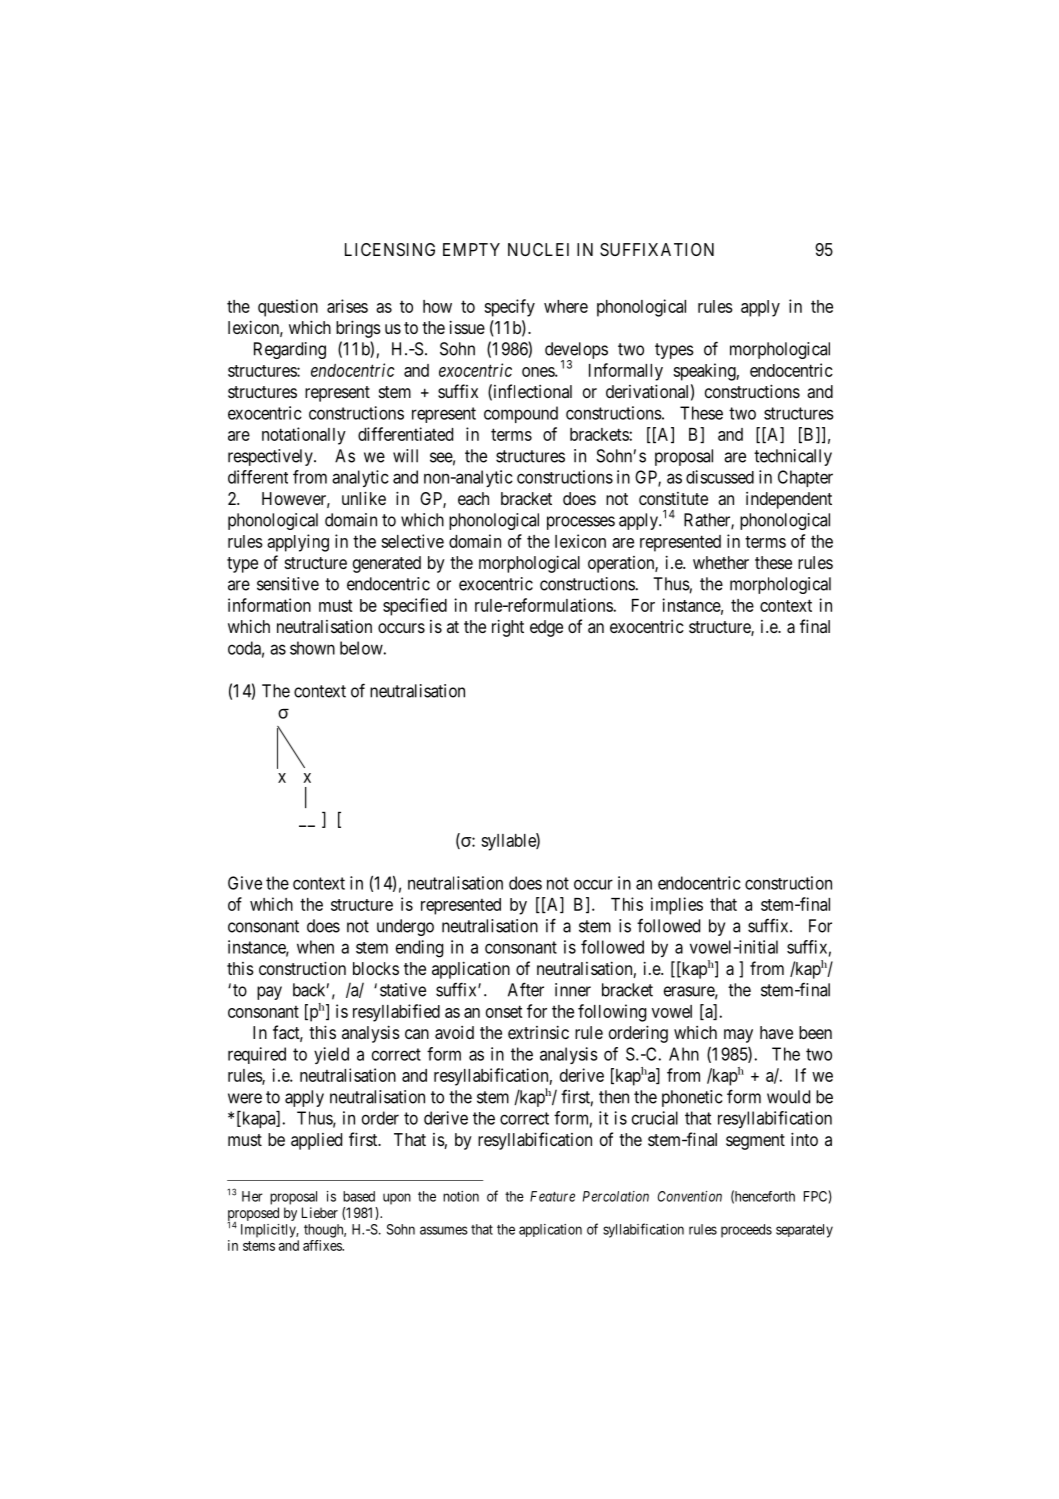 This screenshot has width=1059, height=1499. What do you see at coordinates (738, 1036) in the screenshot?
I see `may` at bounding box center [738, 1036].
